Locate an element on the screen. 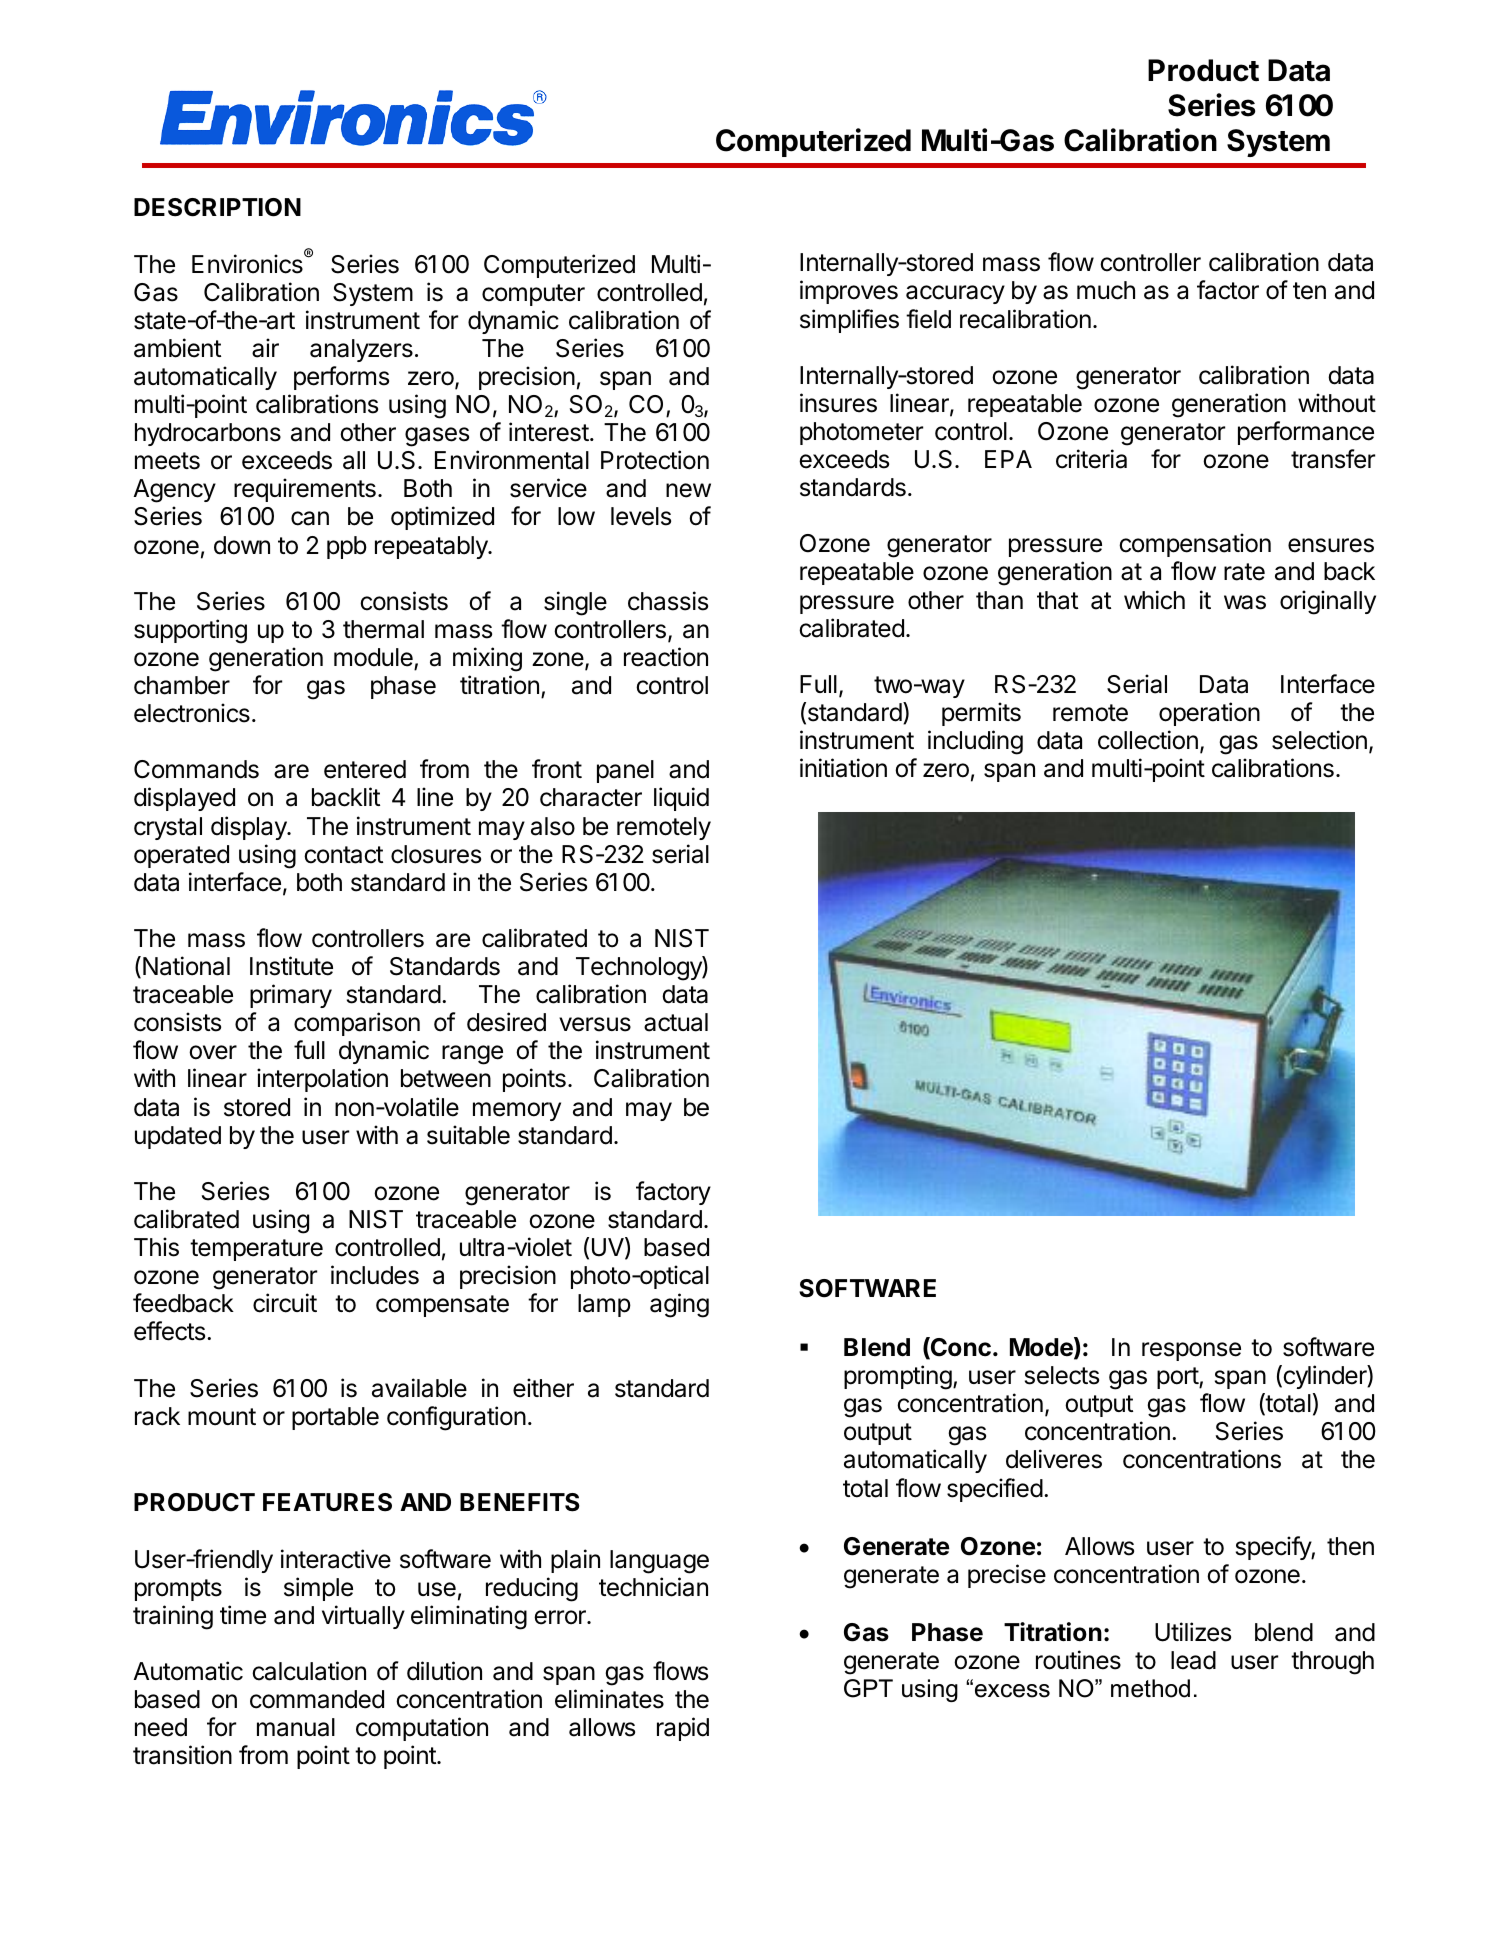  aging is located at coordinates (679, 1305).
